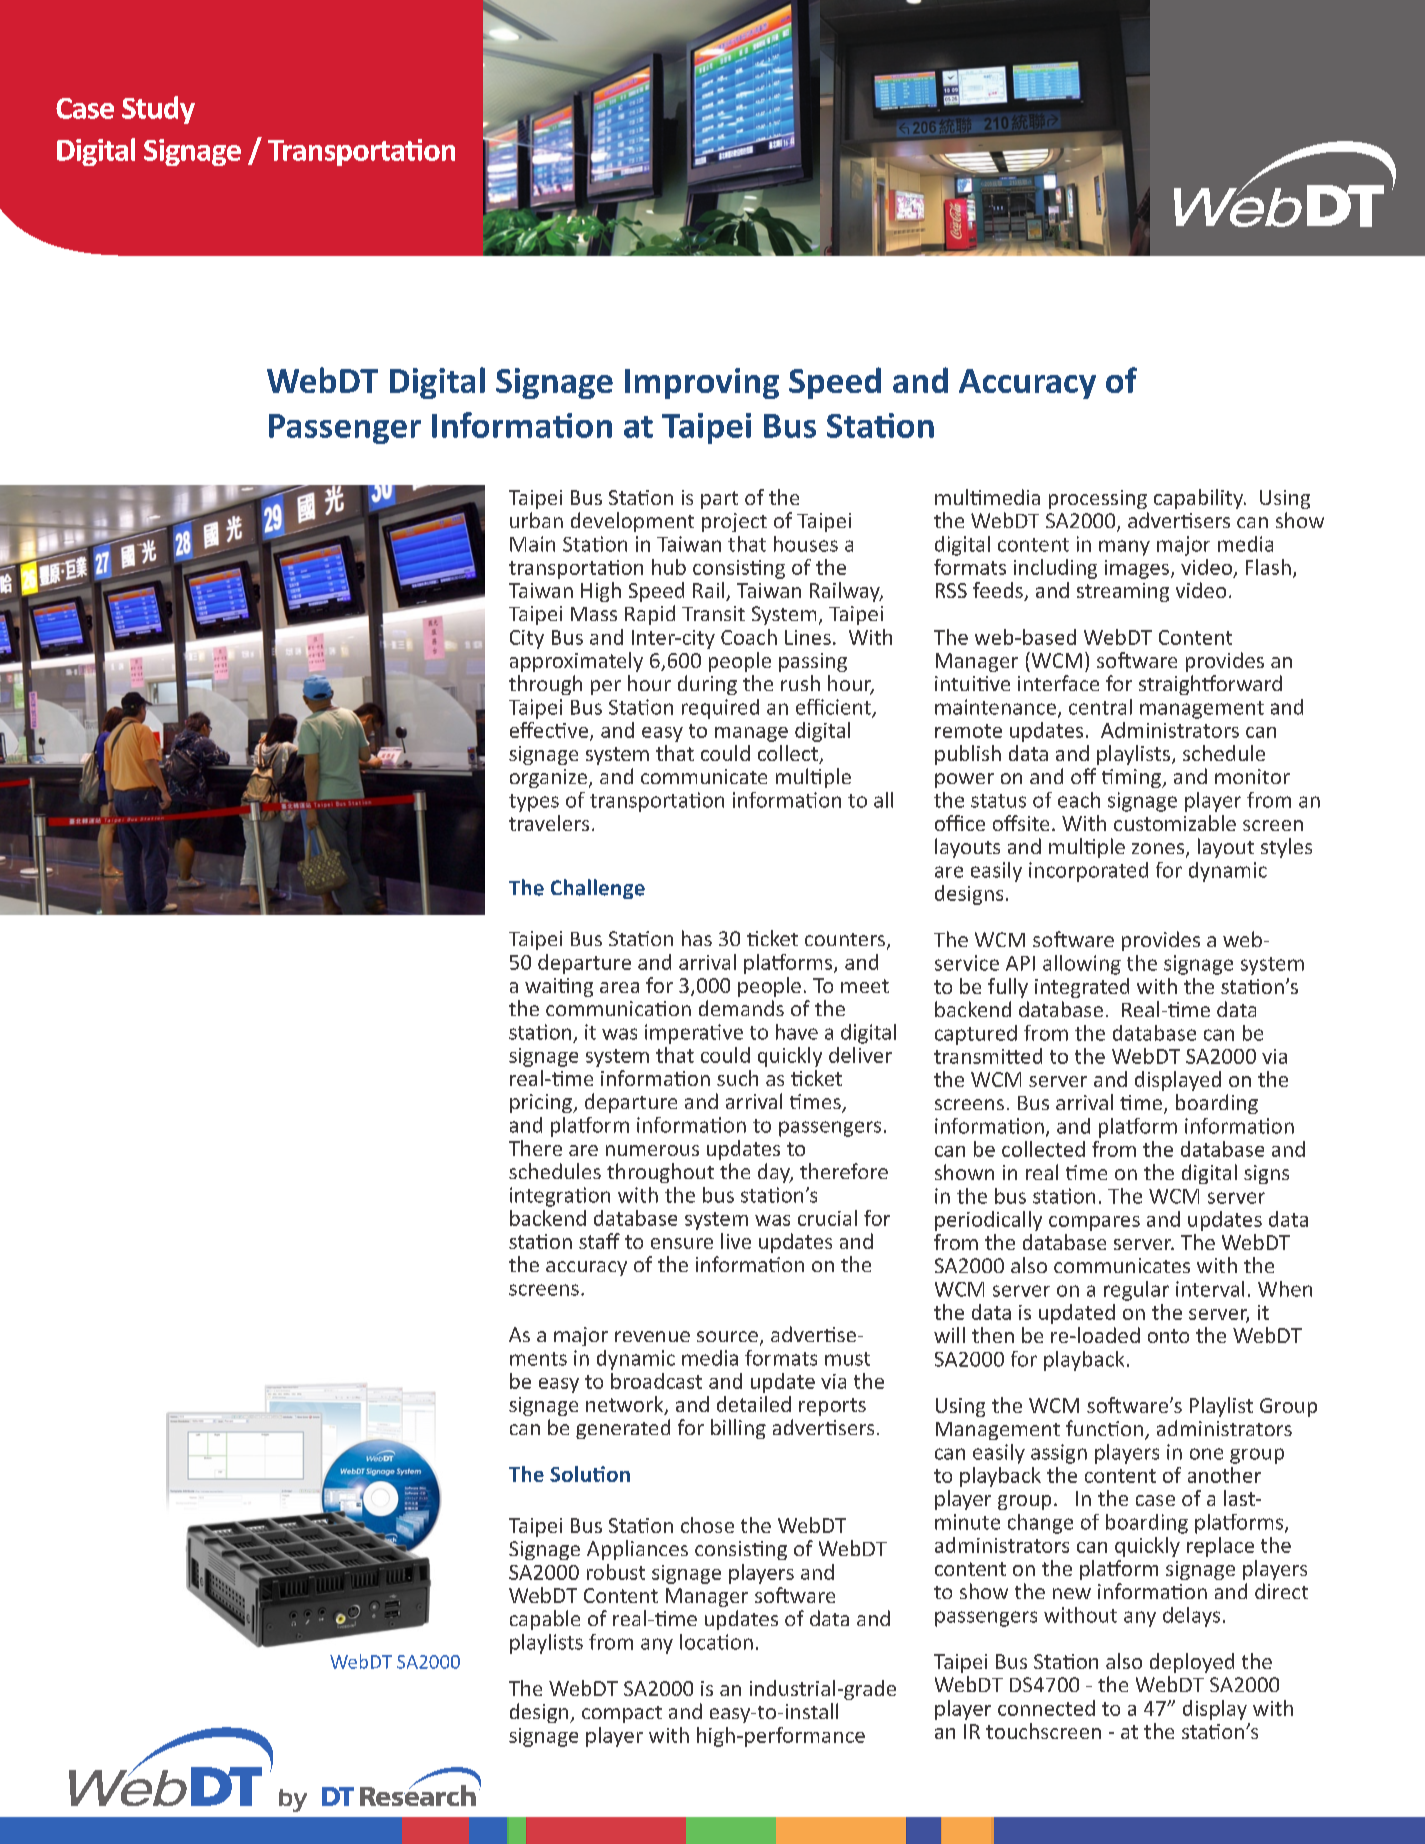 Image resolution: width=1425 pixels, height=1844 pixels. What do you see at coordinates (536, 520) in the page?
I see `urban` at bounding box center [536, 520].
